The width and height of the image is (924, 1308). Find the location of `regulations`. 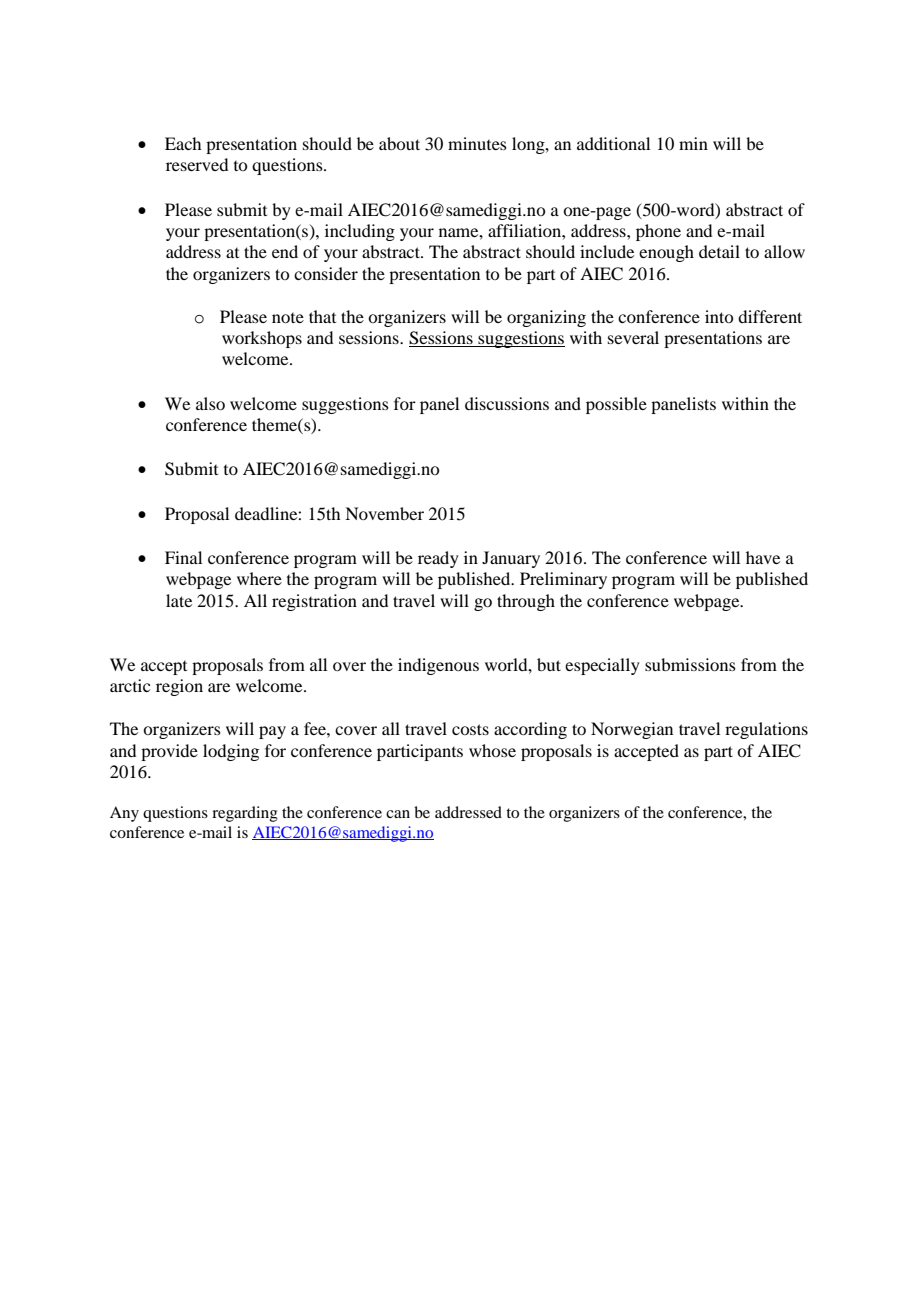

regulations is located at coordinates (766, 730).
